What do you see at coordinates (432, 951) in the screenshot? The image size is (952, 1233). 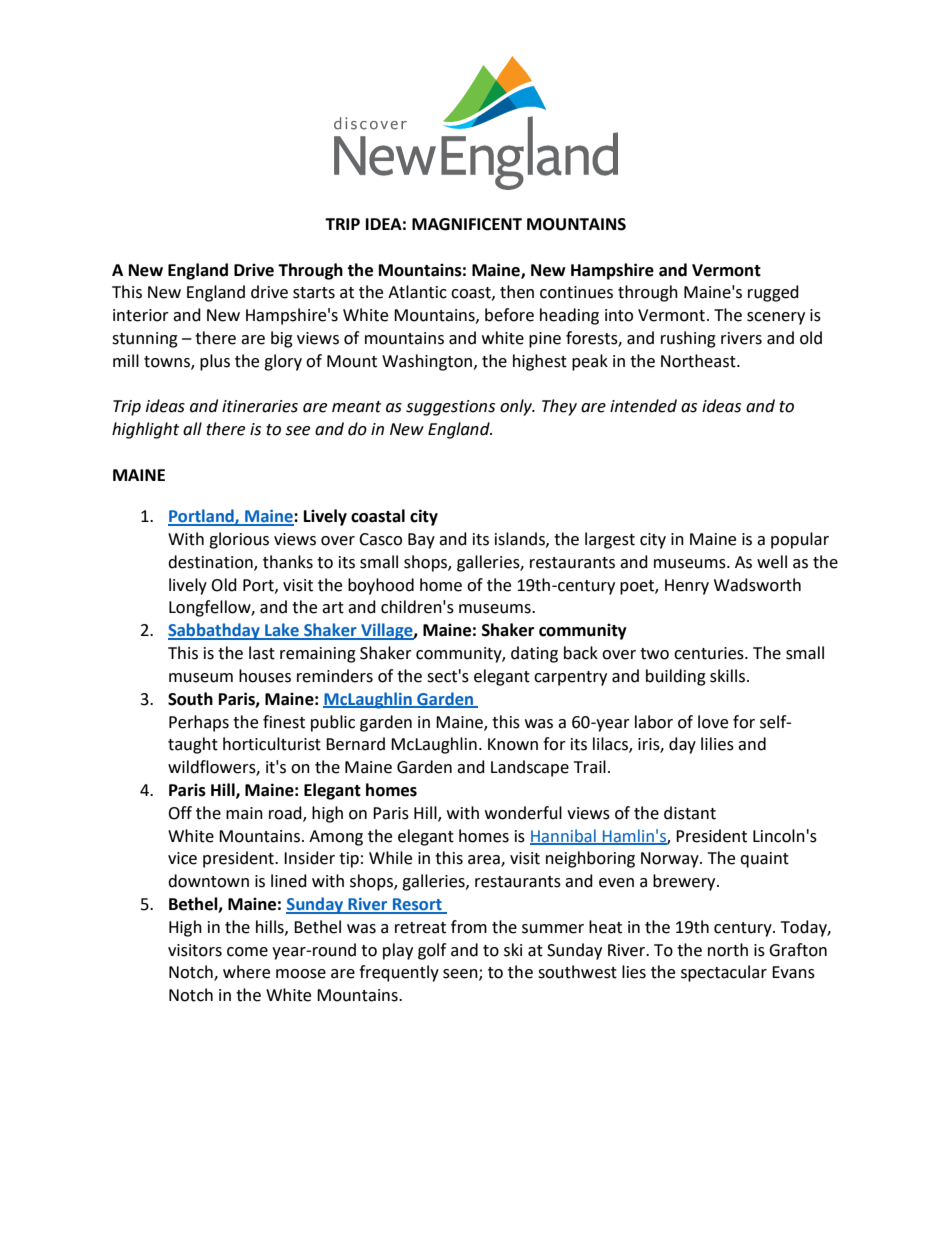 I see `golf` at bounding box center [432, 951].
